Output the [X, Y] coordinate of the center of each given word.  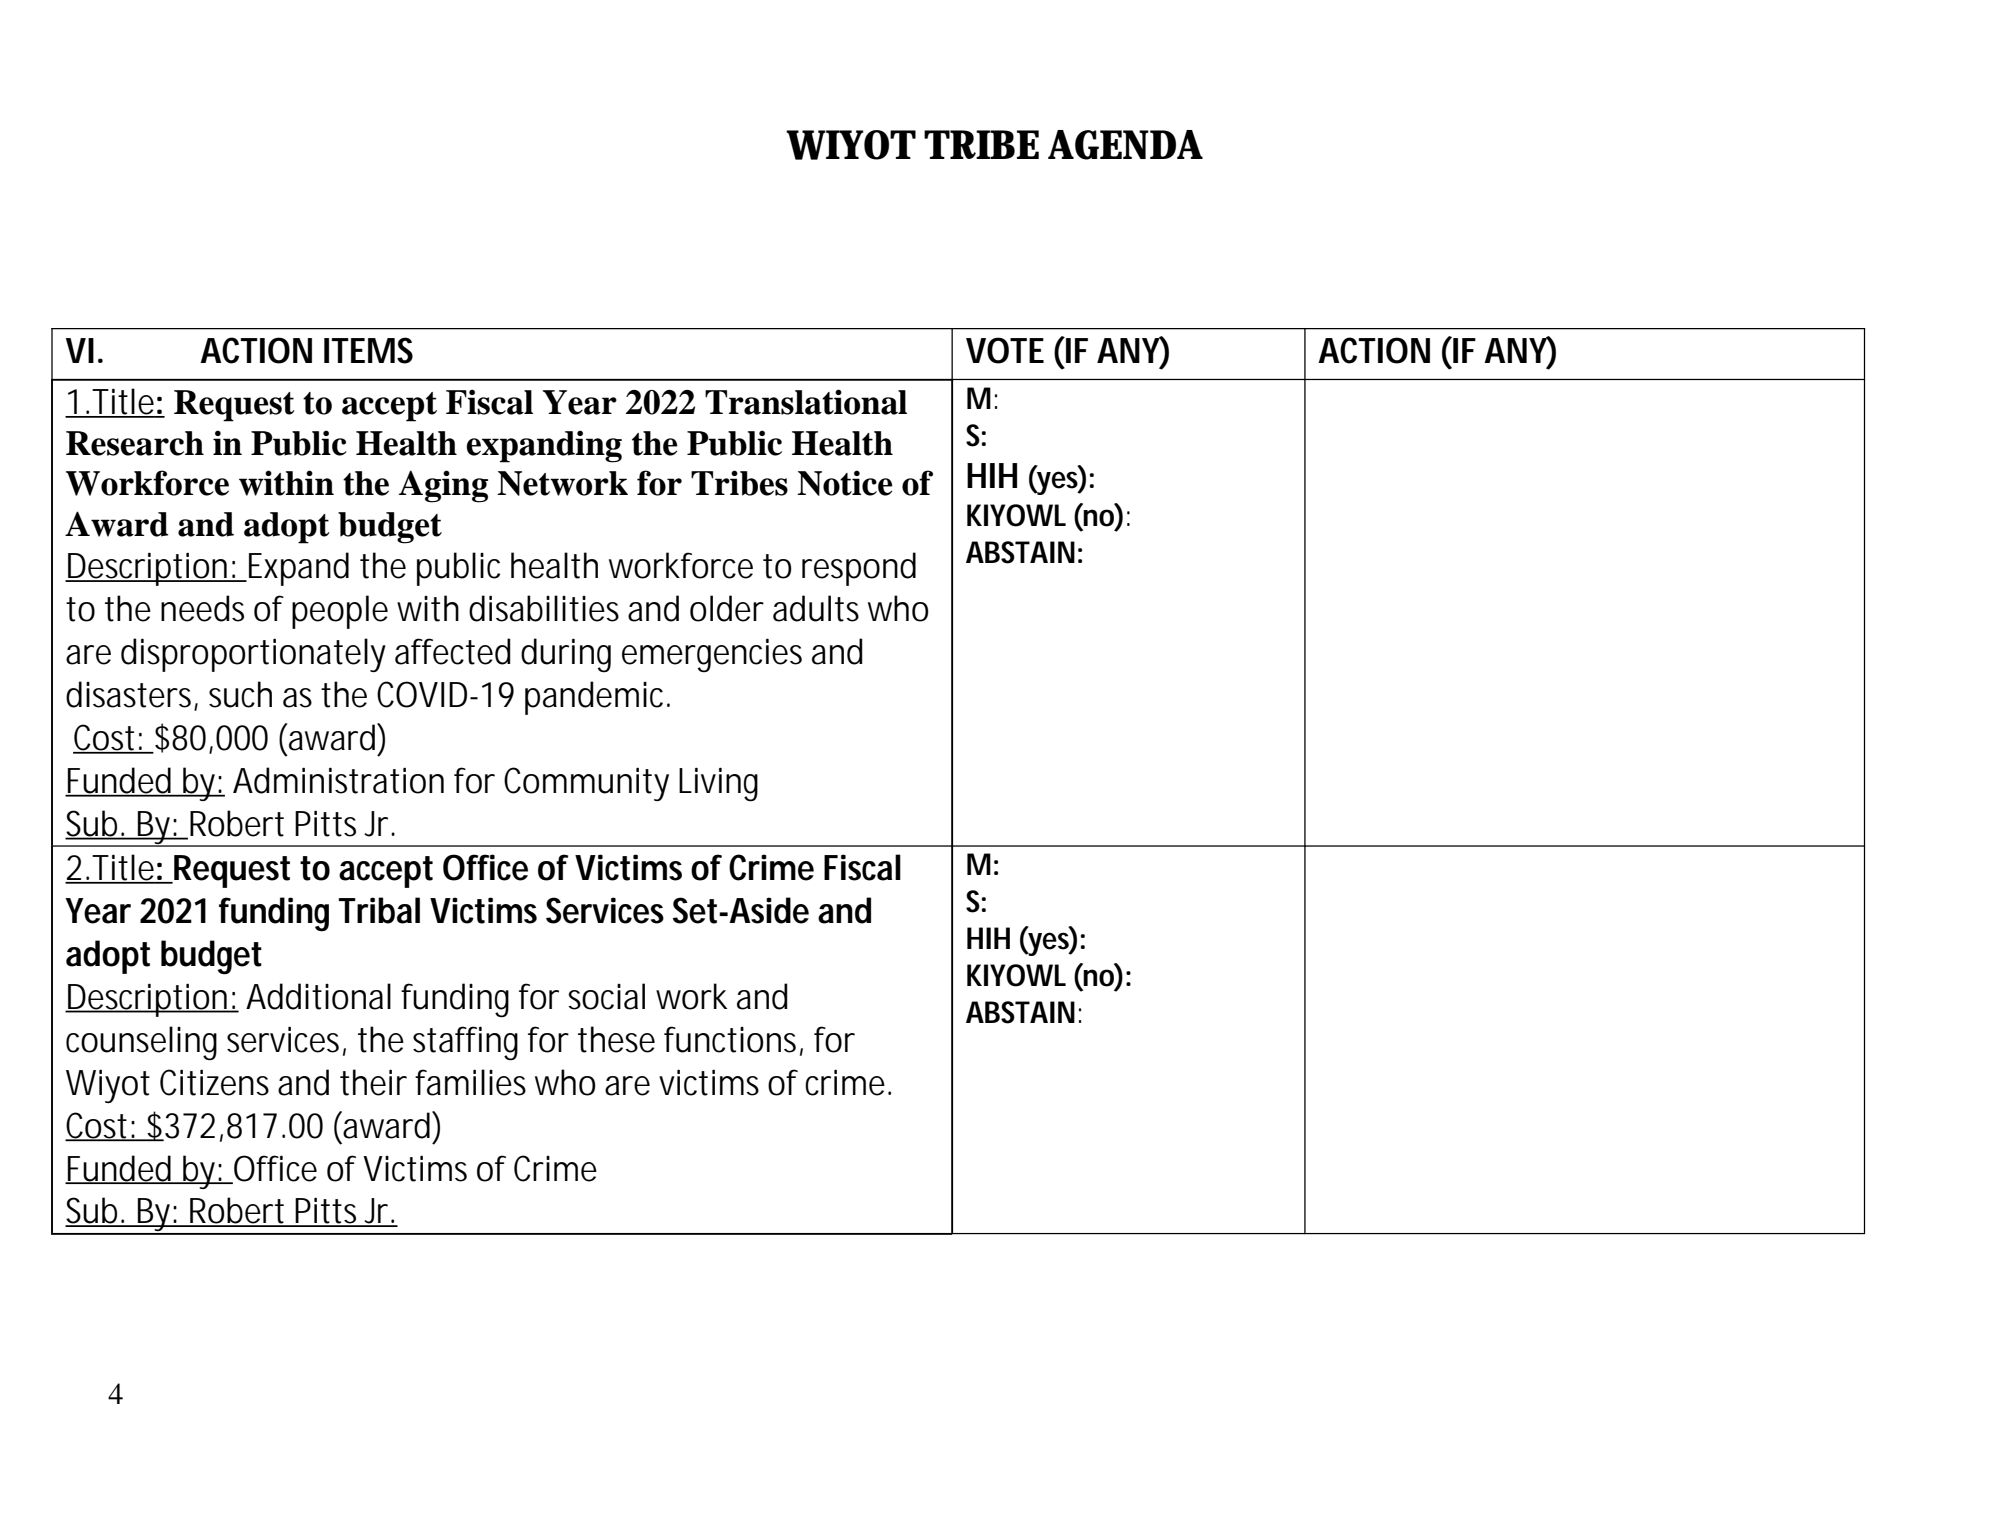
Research [135, 443]
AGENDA [1125, 145]
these [616, 1039]
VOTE [1005, 350]
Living [718, 784]
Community [586, 784]
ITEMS [368, 350]
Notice [845, 483]
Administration [338, 780]
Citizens [214, 1082]
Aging [443, 486]
